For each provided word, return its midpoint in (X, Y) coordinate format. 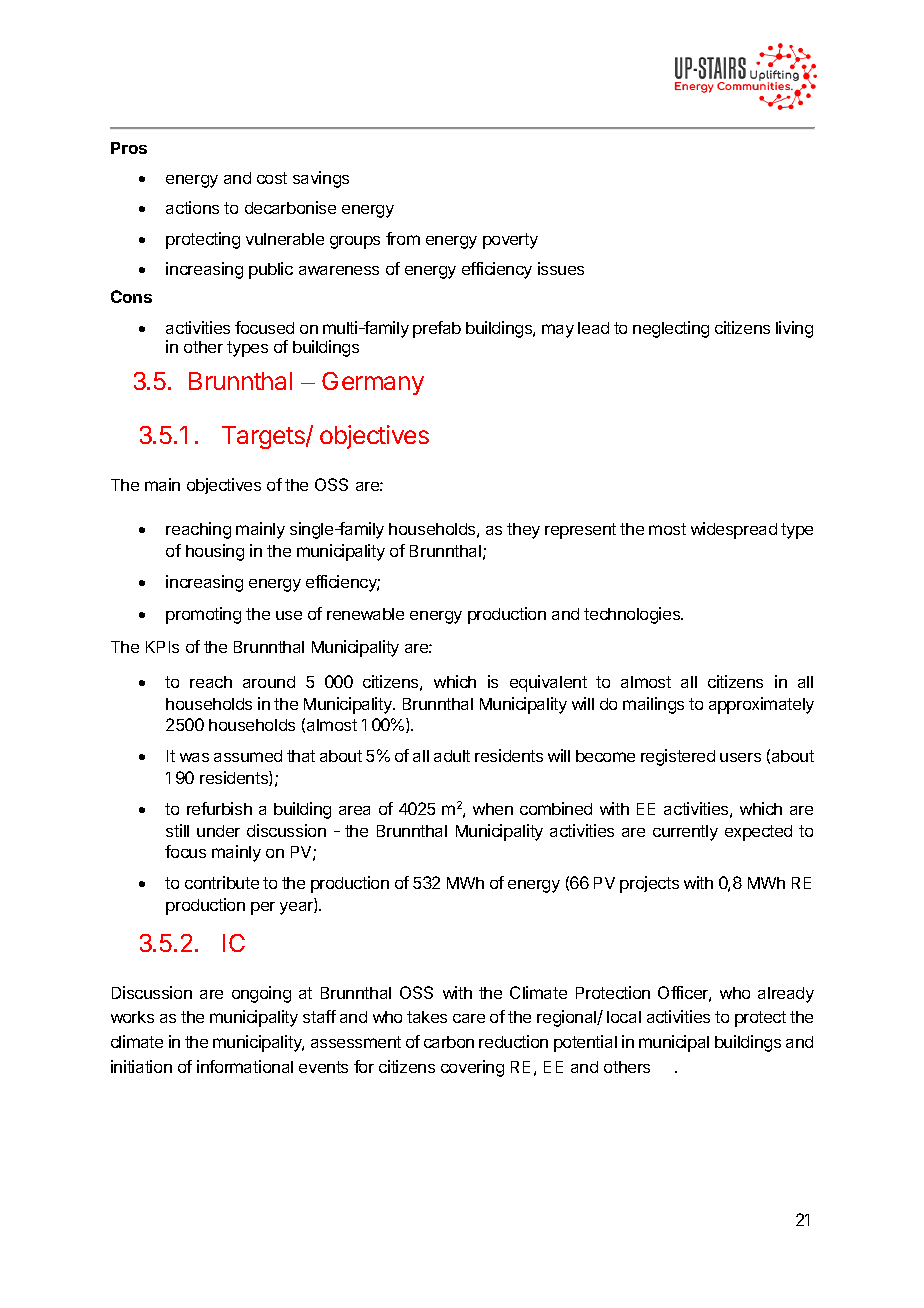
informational (245, 1066)
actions (192, 207)
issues (561, 268)
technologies (633, 615)
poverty (510, 241)
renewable (365, 614)
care (469, 1018)
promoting (203, 615)
